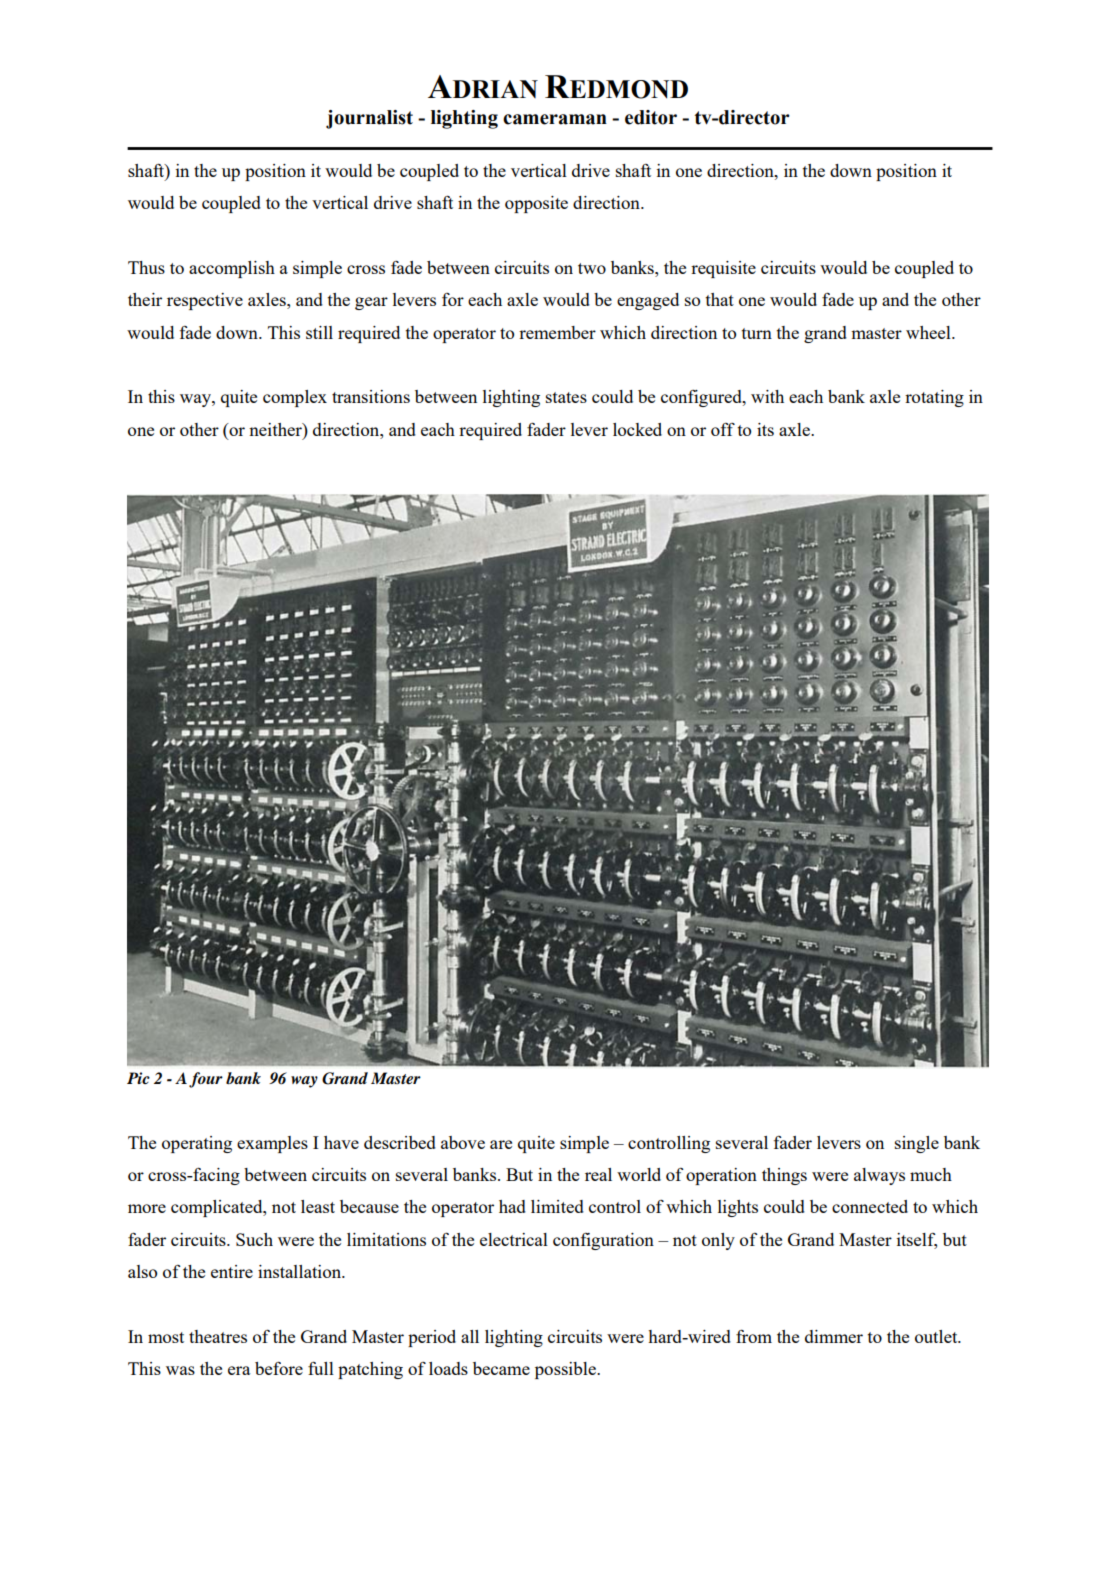 The height and width of the page is (1580, 1117). I want to click on cameraman, so click(555, 119).
